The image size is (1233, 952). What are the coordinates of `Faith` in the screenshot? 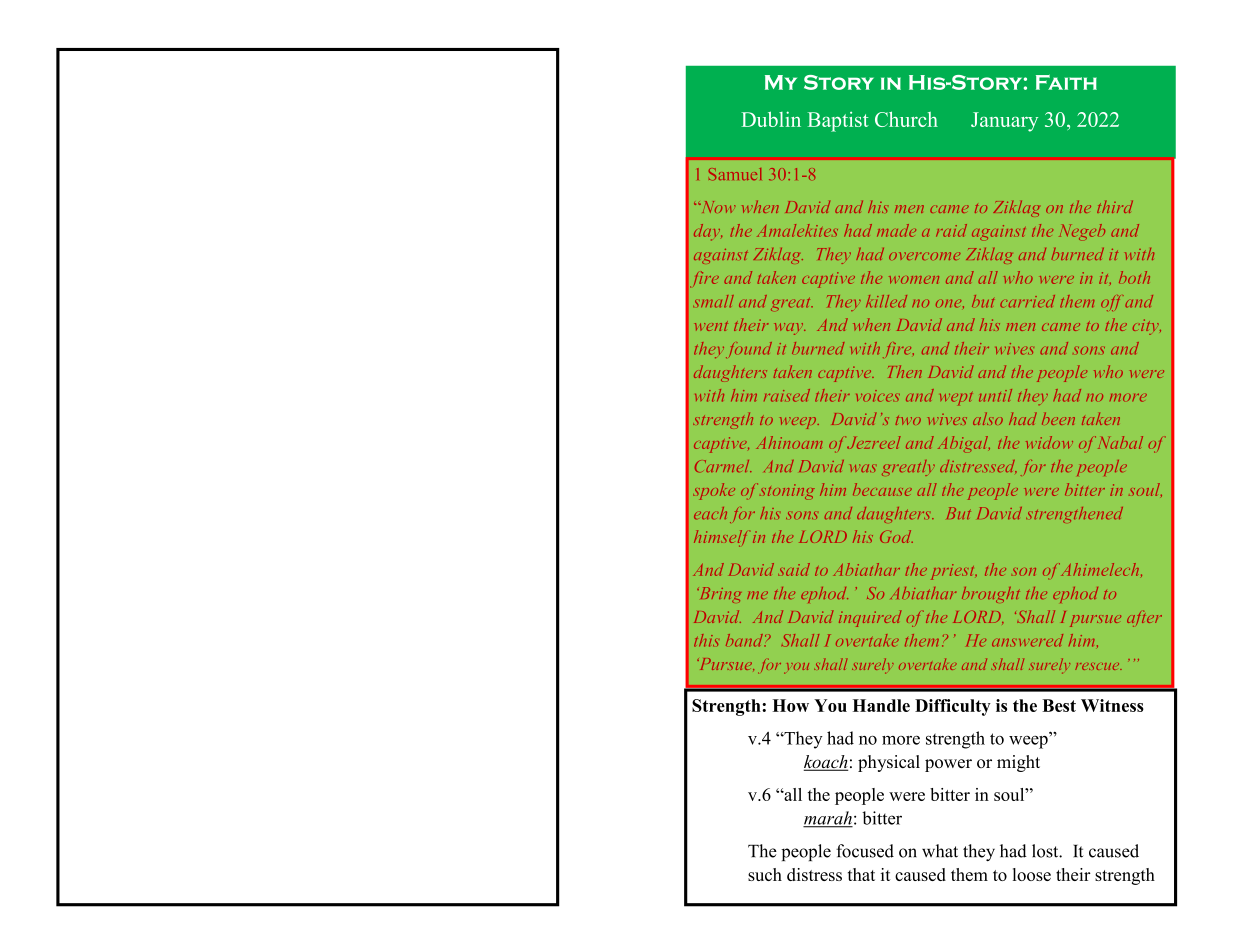 It's located at (1066, 82).
